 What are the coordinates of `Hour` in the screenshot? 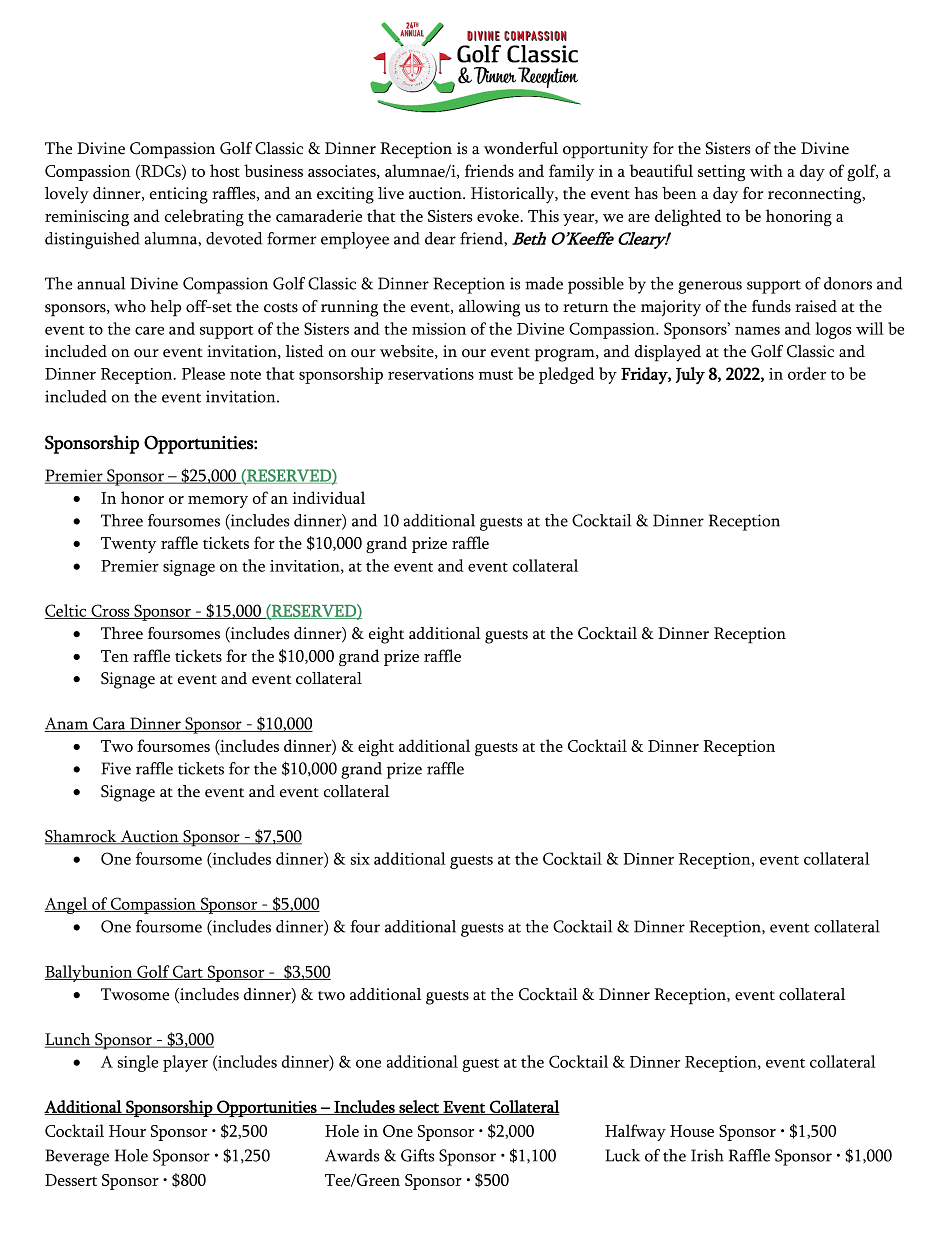 It's located at (127, 1131).
